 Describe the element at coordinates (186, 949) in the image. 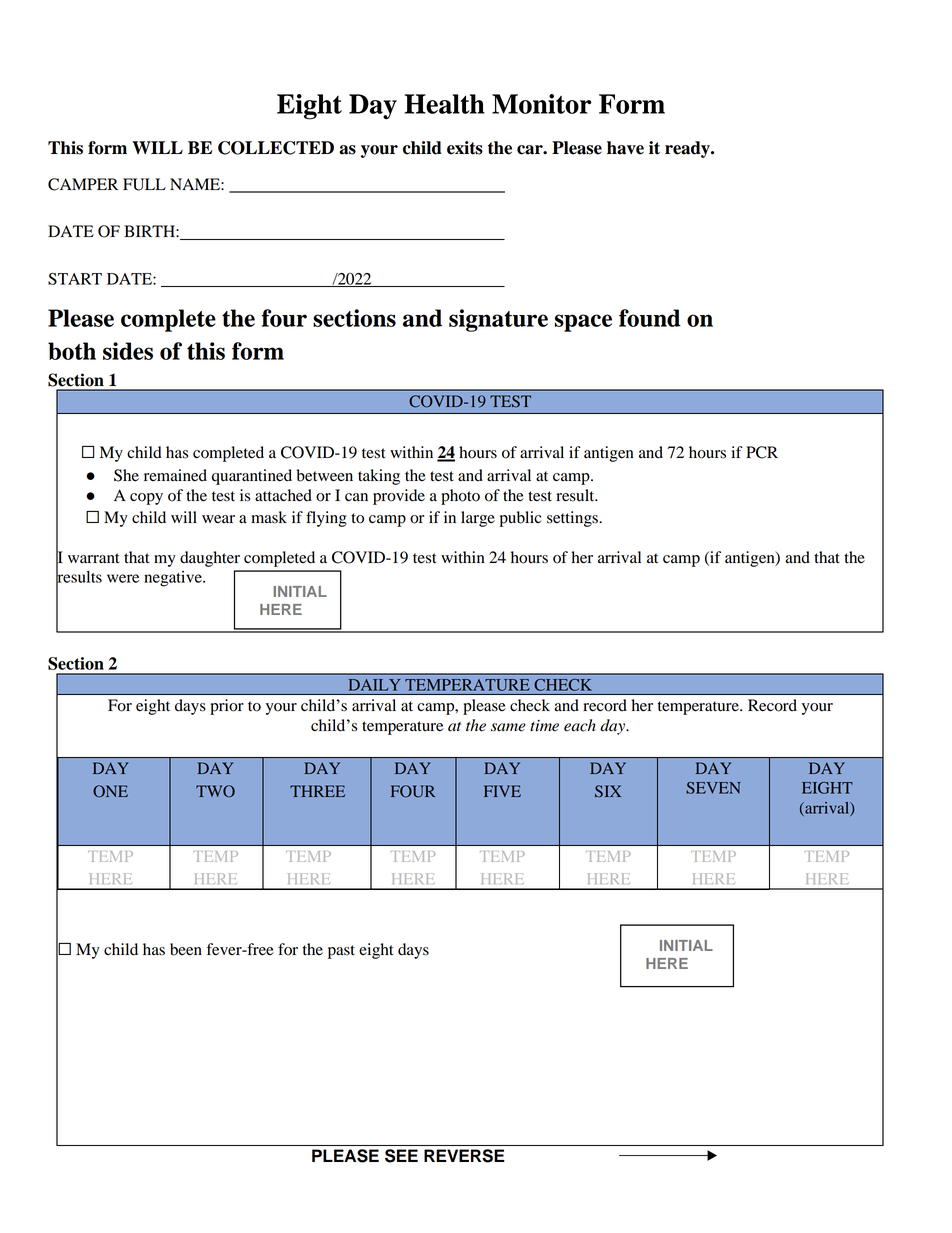

I see `been` at that location.
